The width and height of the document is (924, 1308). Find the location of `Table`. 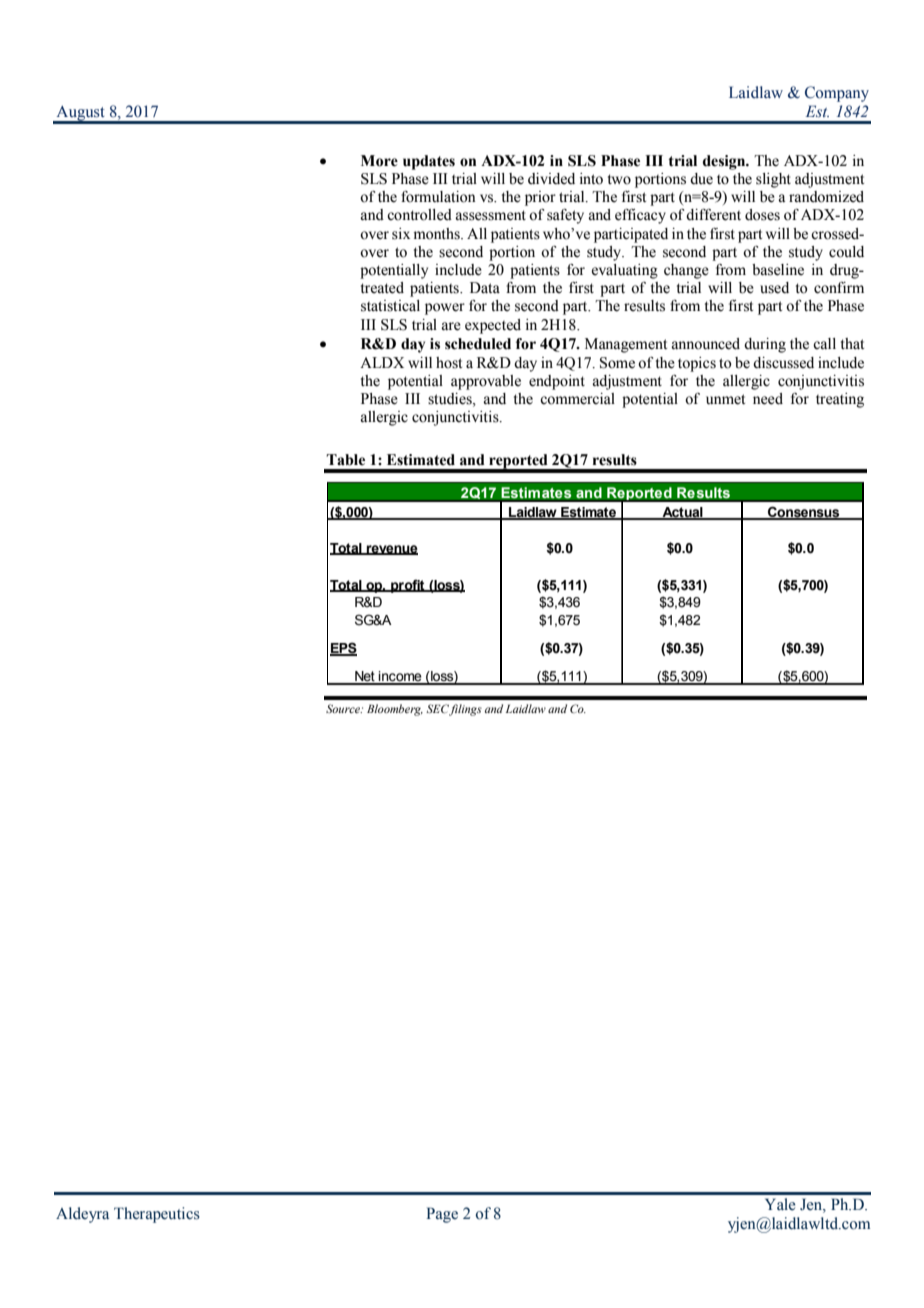

Table is located at coordinates (345, 460).
